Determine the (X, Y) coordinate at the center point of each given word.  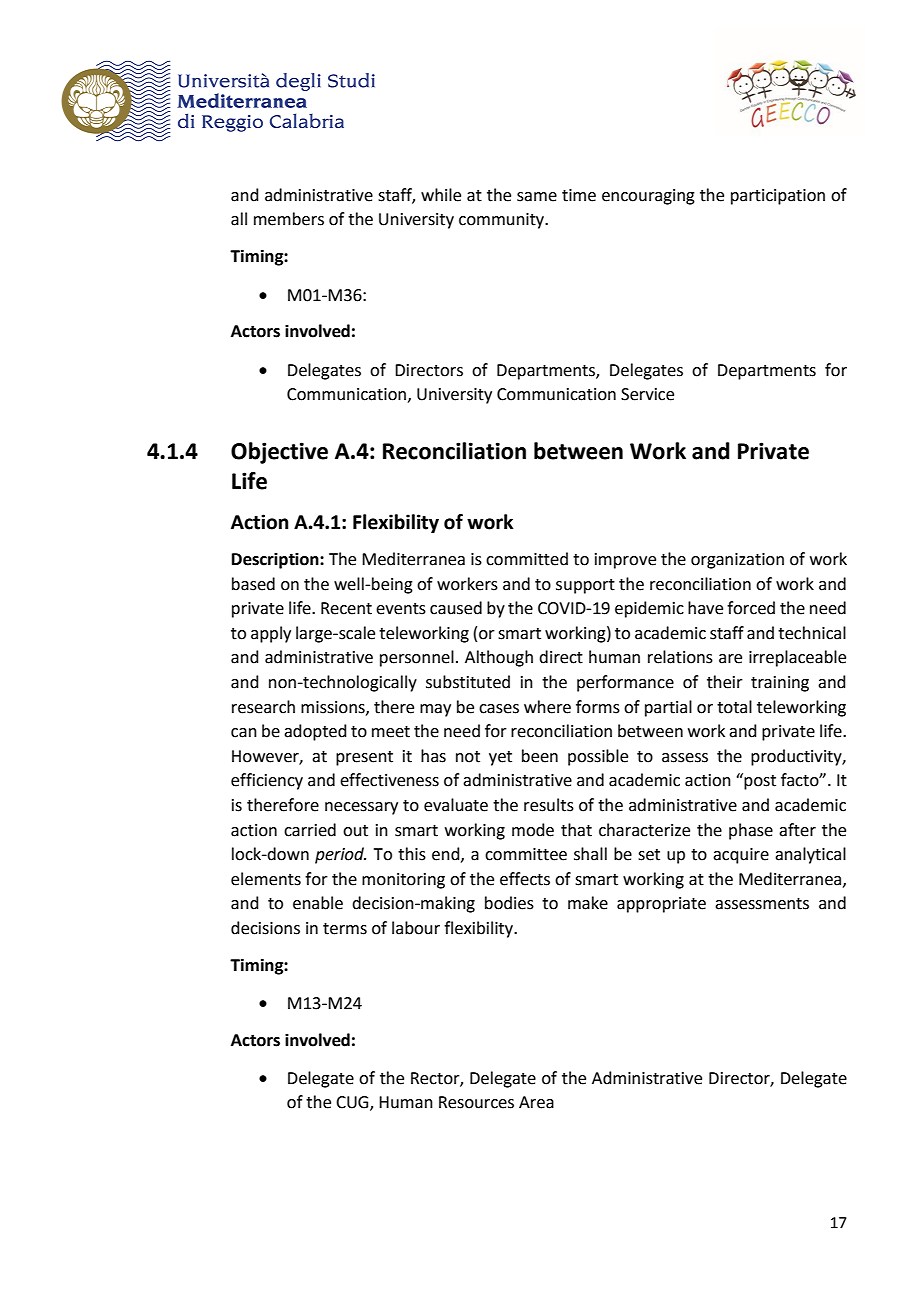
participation (778, 197)
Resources (476, 1102)
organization (737, 561)
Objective (279, 453)
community (503, 221)
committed (527, 559)
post (760, 782)
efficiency (267, 781)
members (289, 219)
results (549, 805)
